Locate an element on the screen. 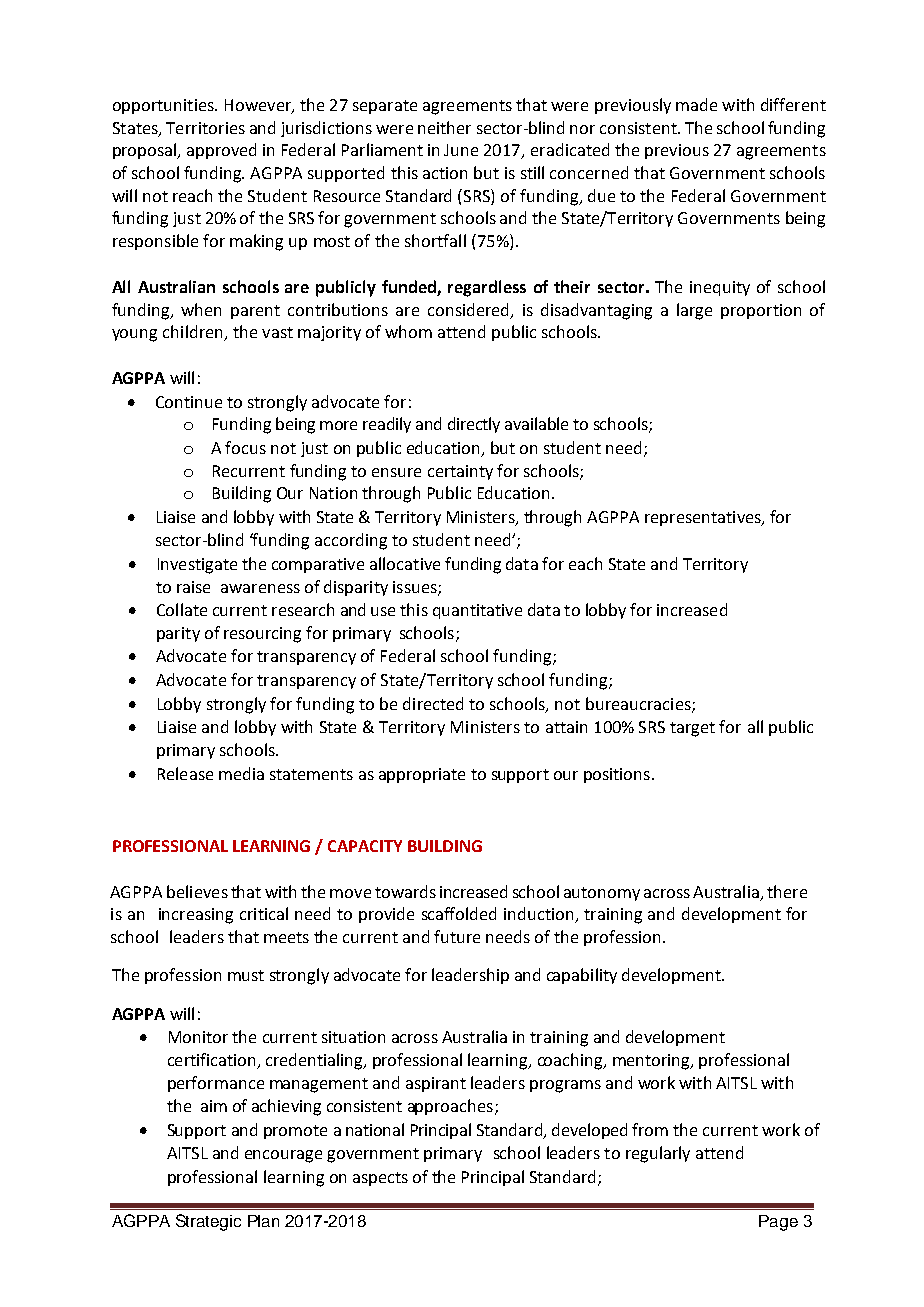  certainty is located at coordinates (460, 472).
